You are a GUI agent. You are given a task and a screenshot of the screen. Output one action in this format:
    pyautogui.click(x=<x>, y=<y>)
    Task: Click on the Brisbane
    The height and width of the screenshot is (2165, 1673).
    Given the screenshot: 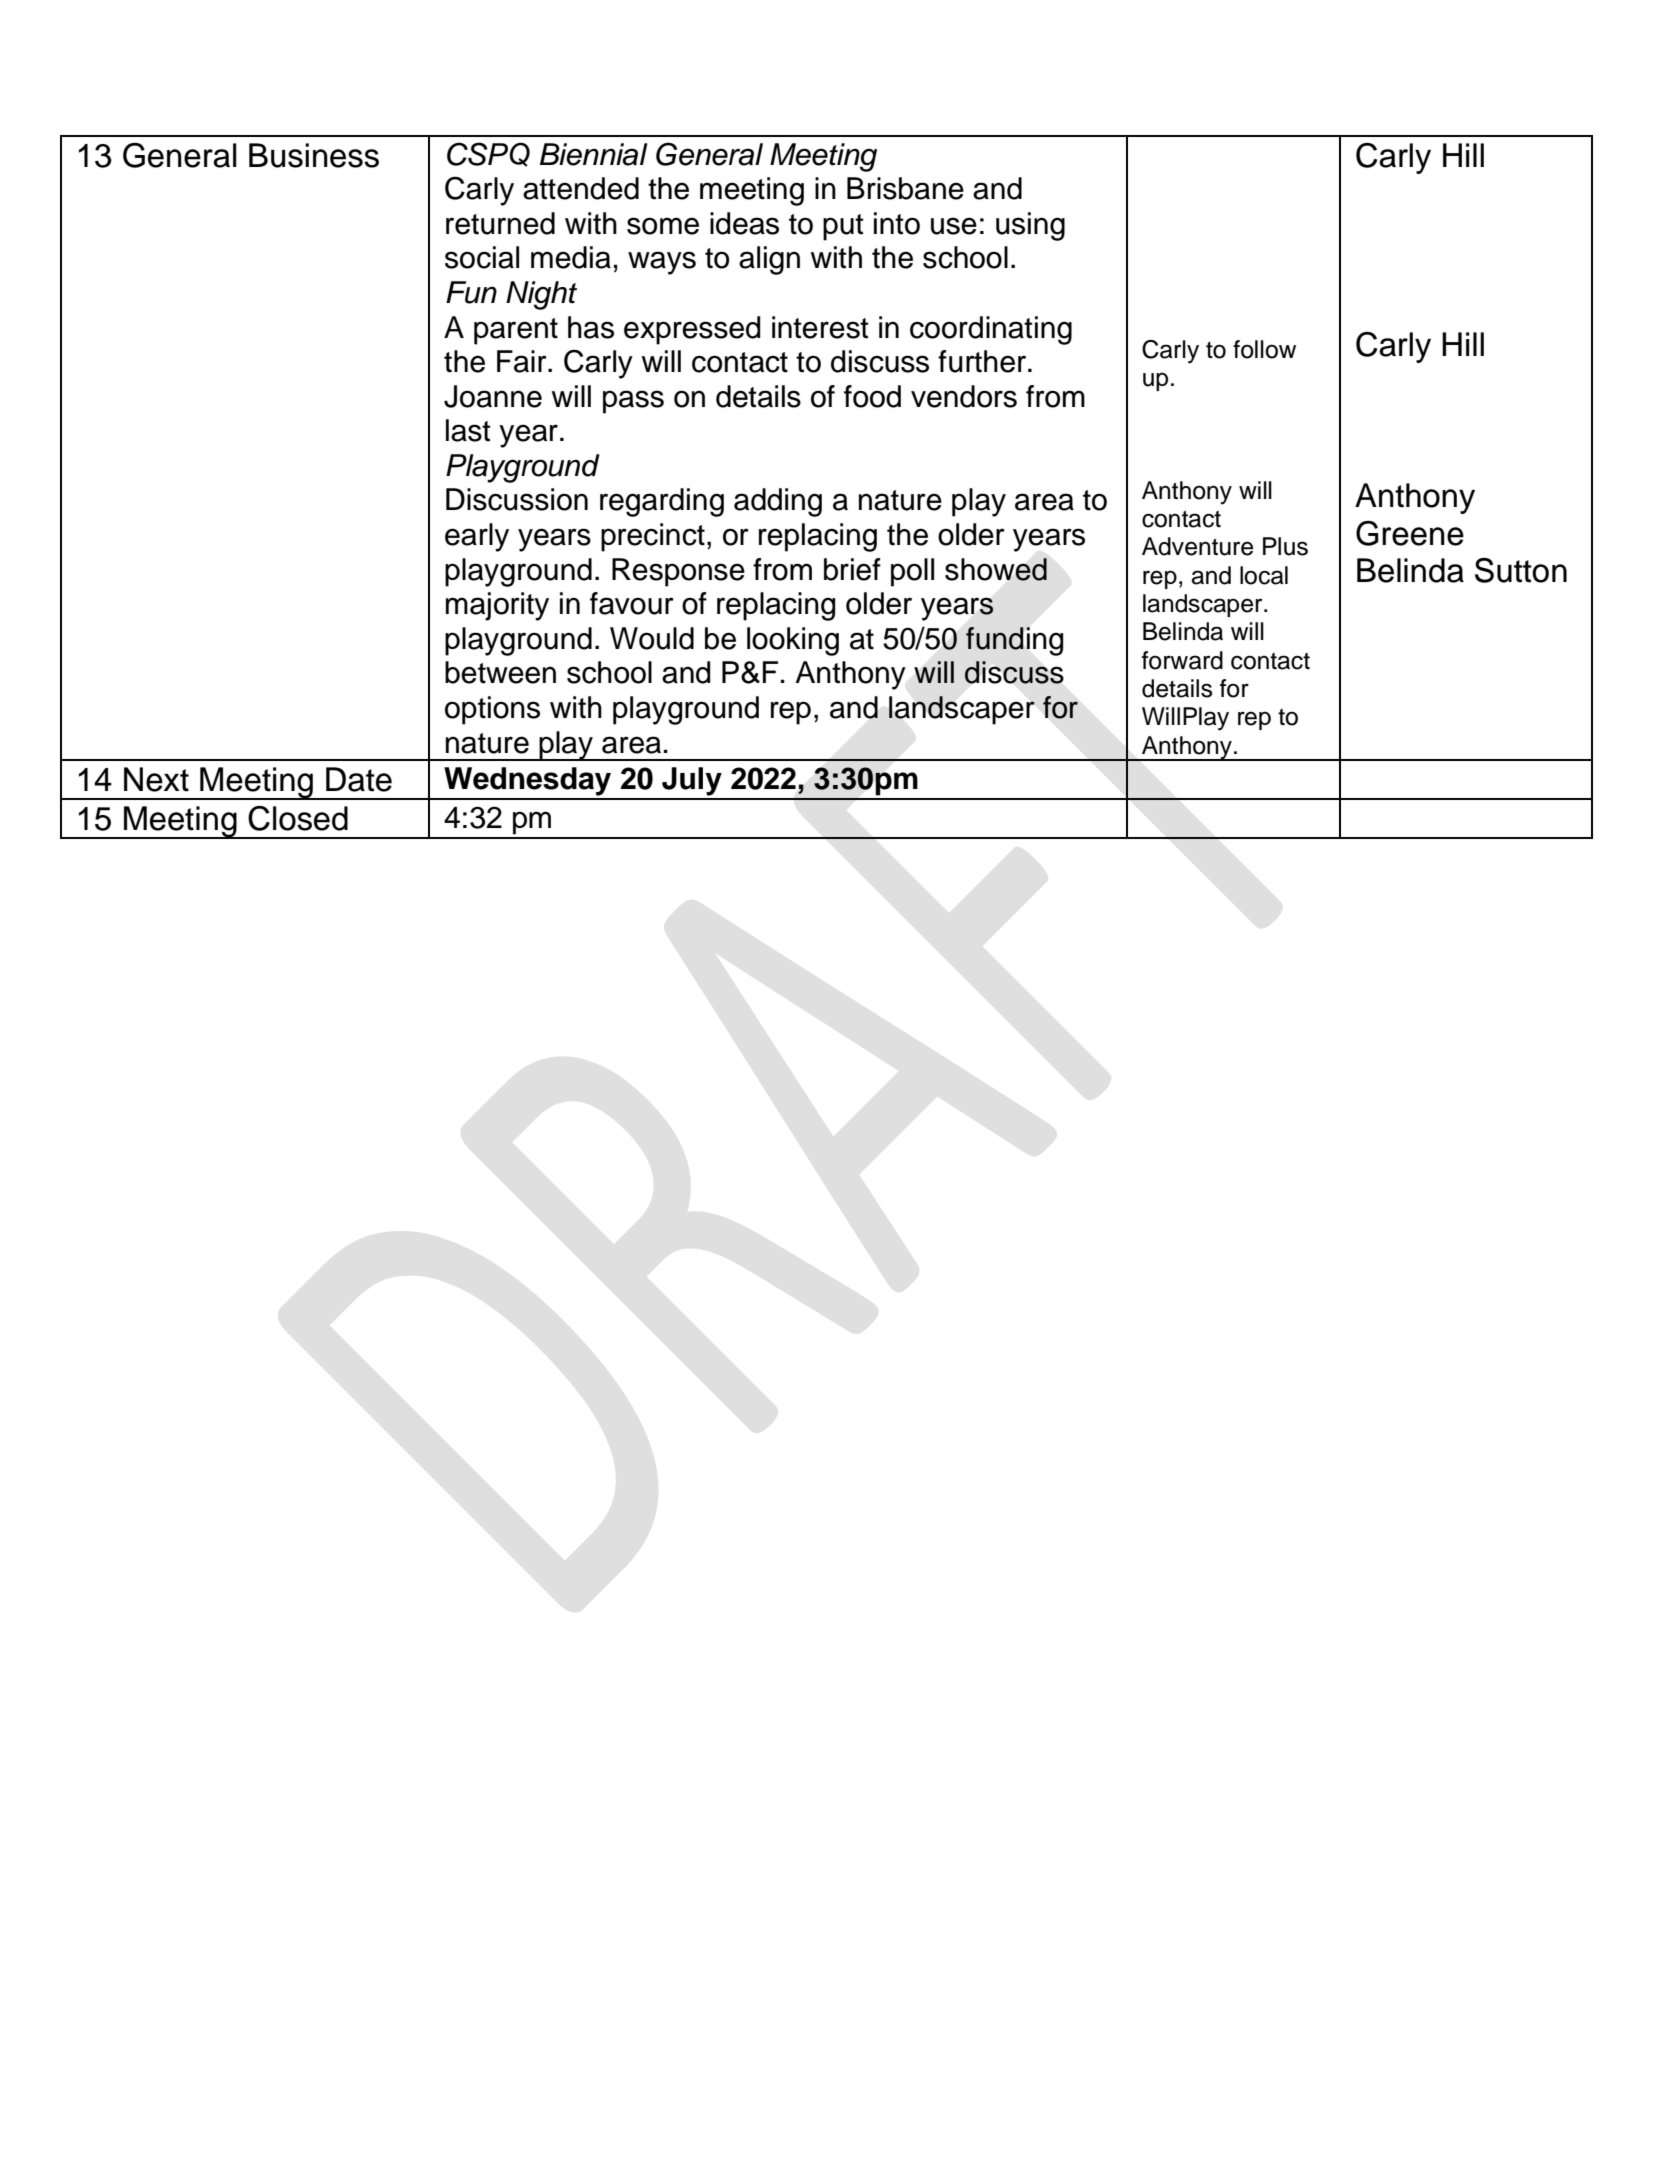 What is the action you would take?
    pyautogui.click(x=905, y=188)
